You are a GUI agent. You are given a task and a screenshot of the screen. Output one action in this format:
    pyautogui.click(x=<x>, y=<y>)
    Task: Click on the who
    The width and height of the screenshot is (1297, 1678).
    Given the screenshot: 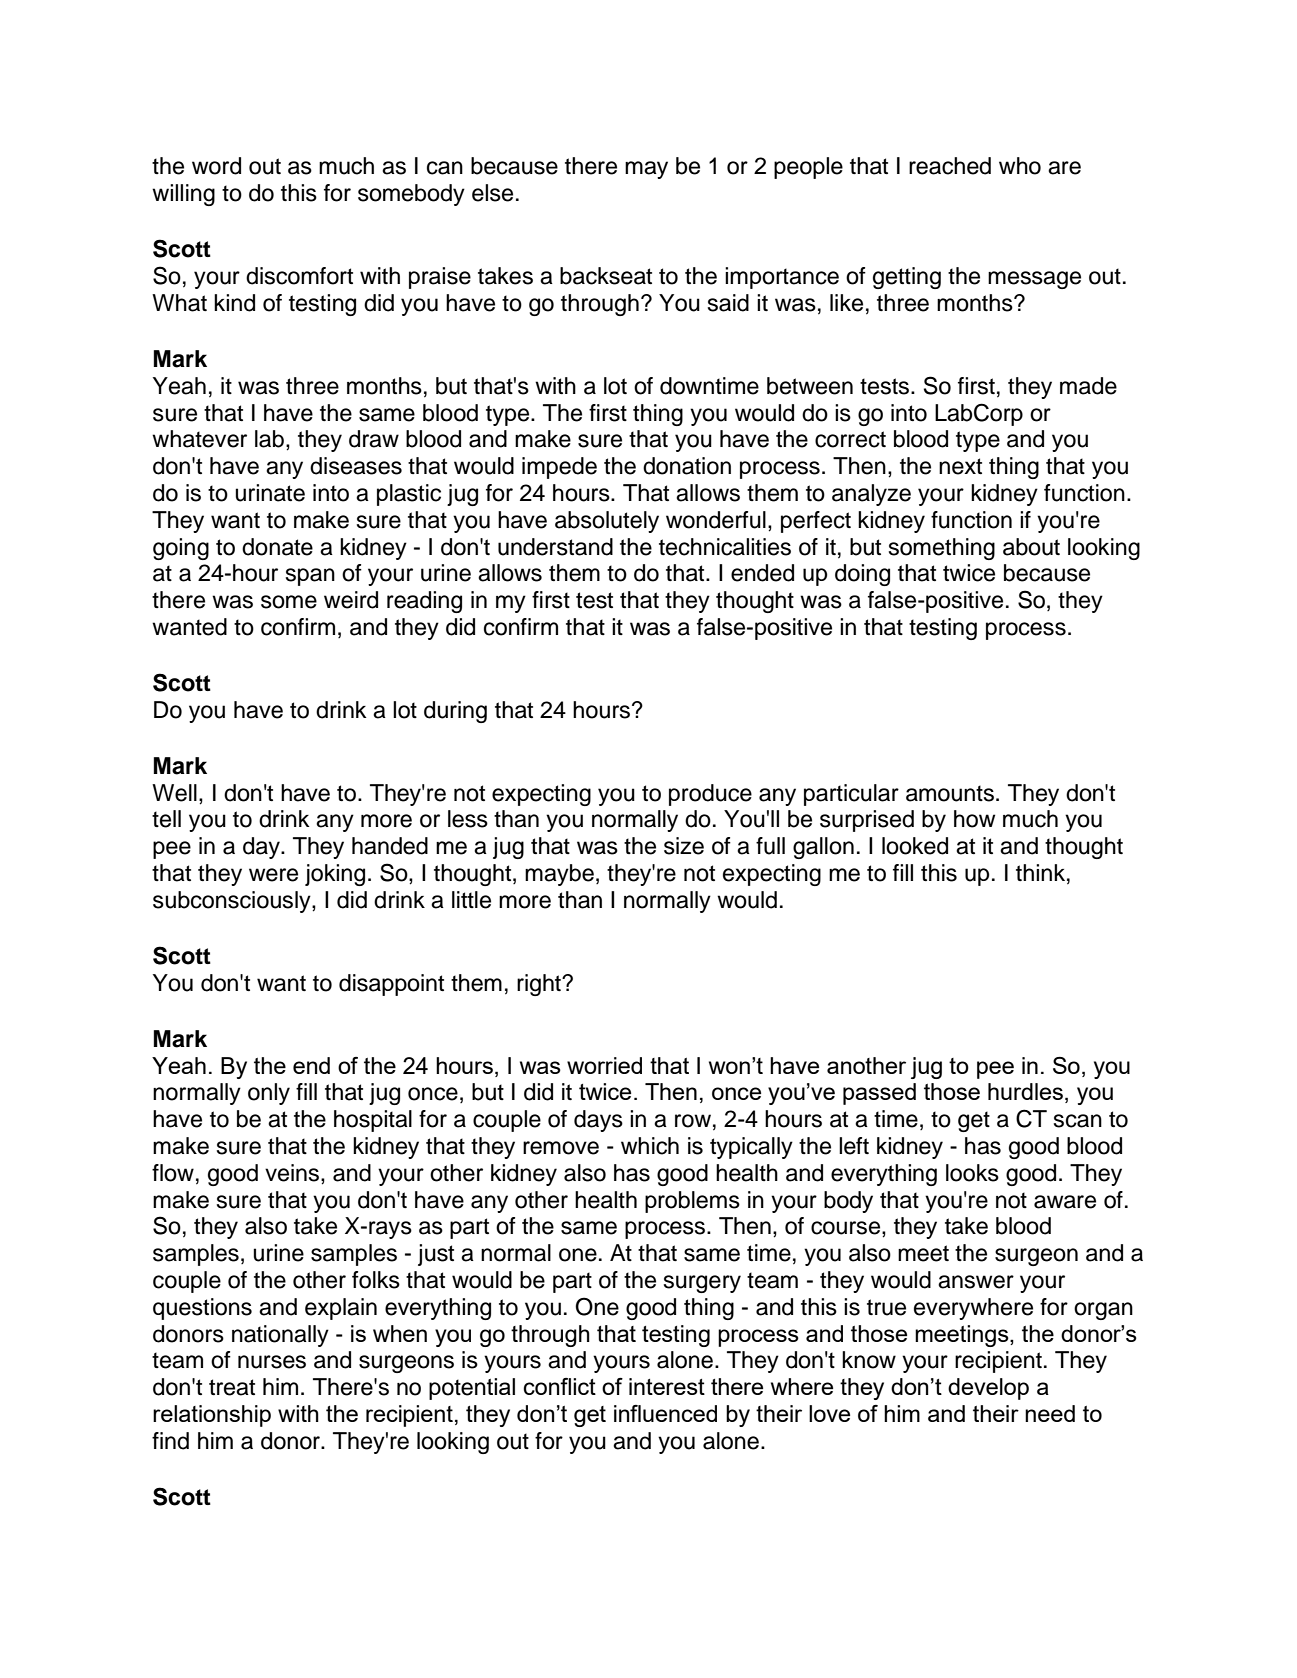 What is the action you would take?
    pyautogui.click(x=1020, y=166)
